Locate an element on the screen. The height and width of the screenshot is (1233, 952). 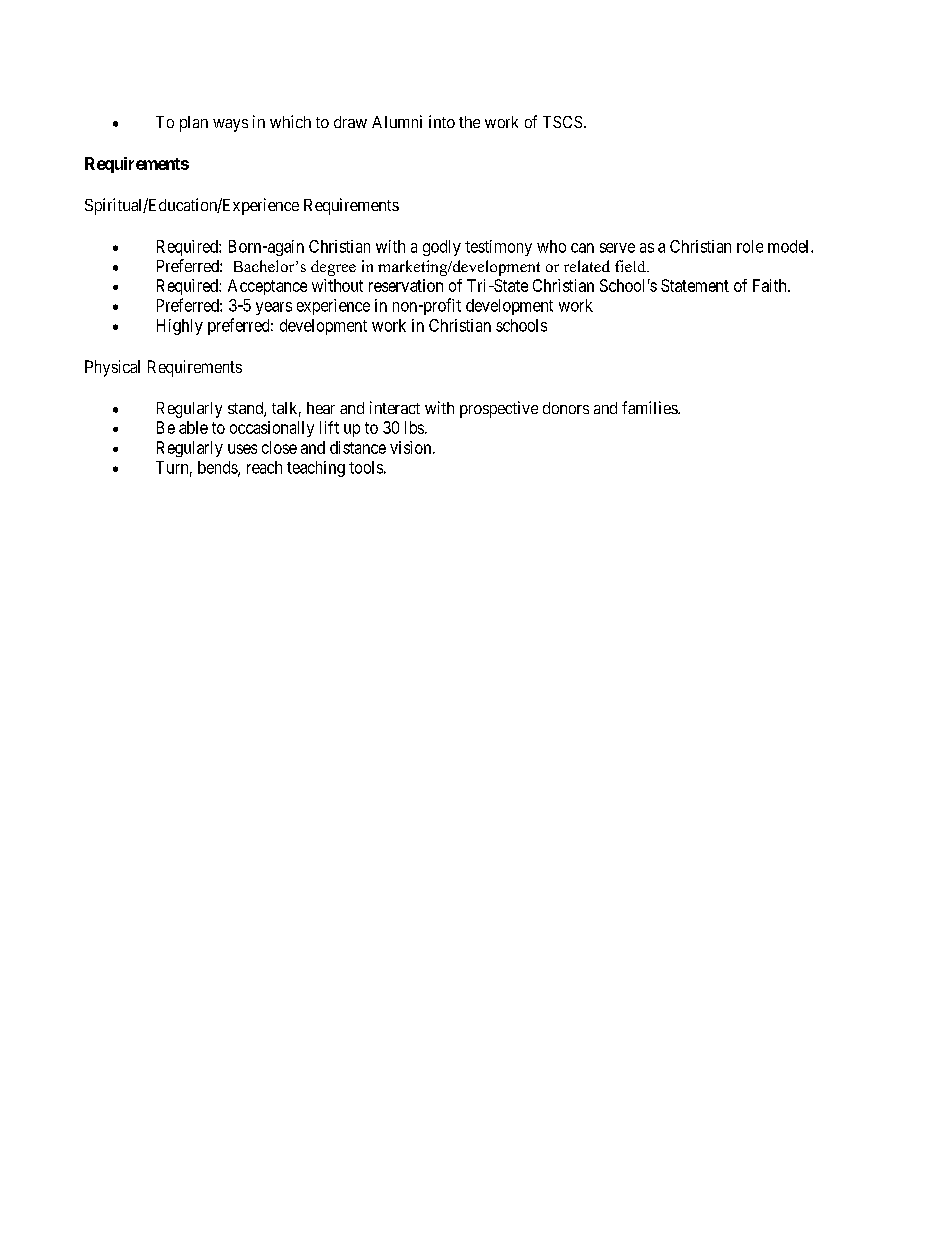
the is located at coordinates (469, 122).
